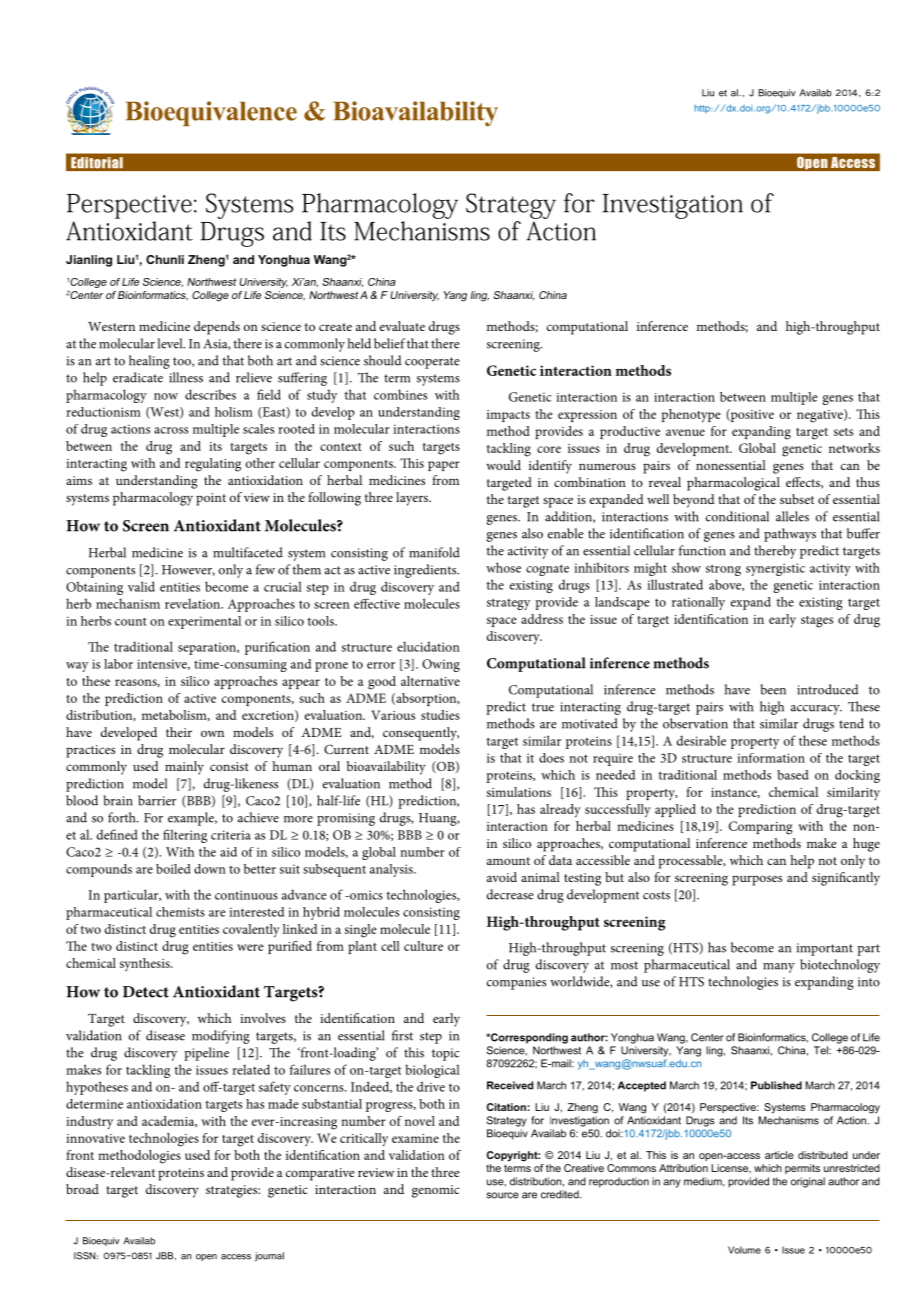 Image resolution: width=924 pixels, height=1308 pixels. What do you see at coordinates (432, 363) in the image?
I see `cooperate` at bounding box center [432, 363].
